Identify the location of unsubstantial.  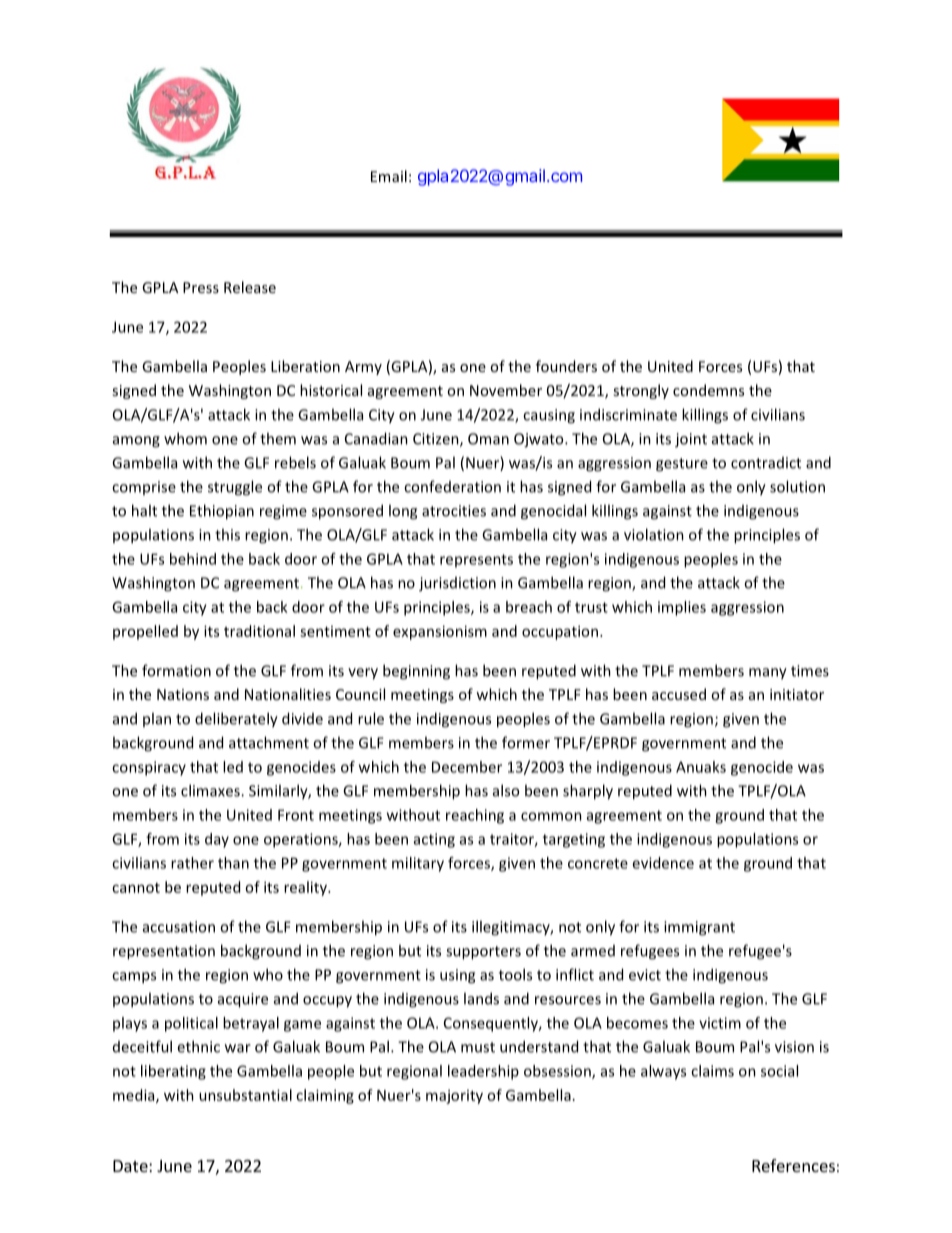
(245, 1095).
